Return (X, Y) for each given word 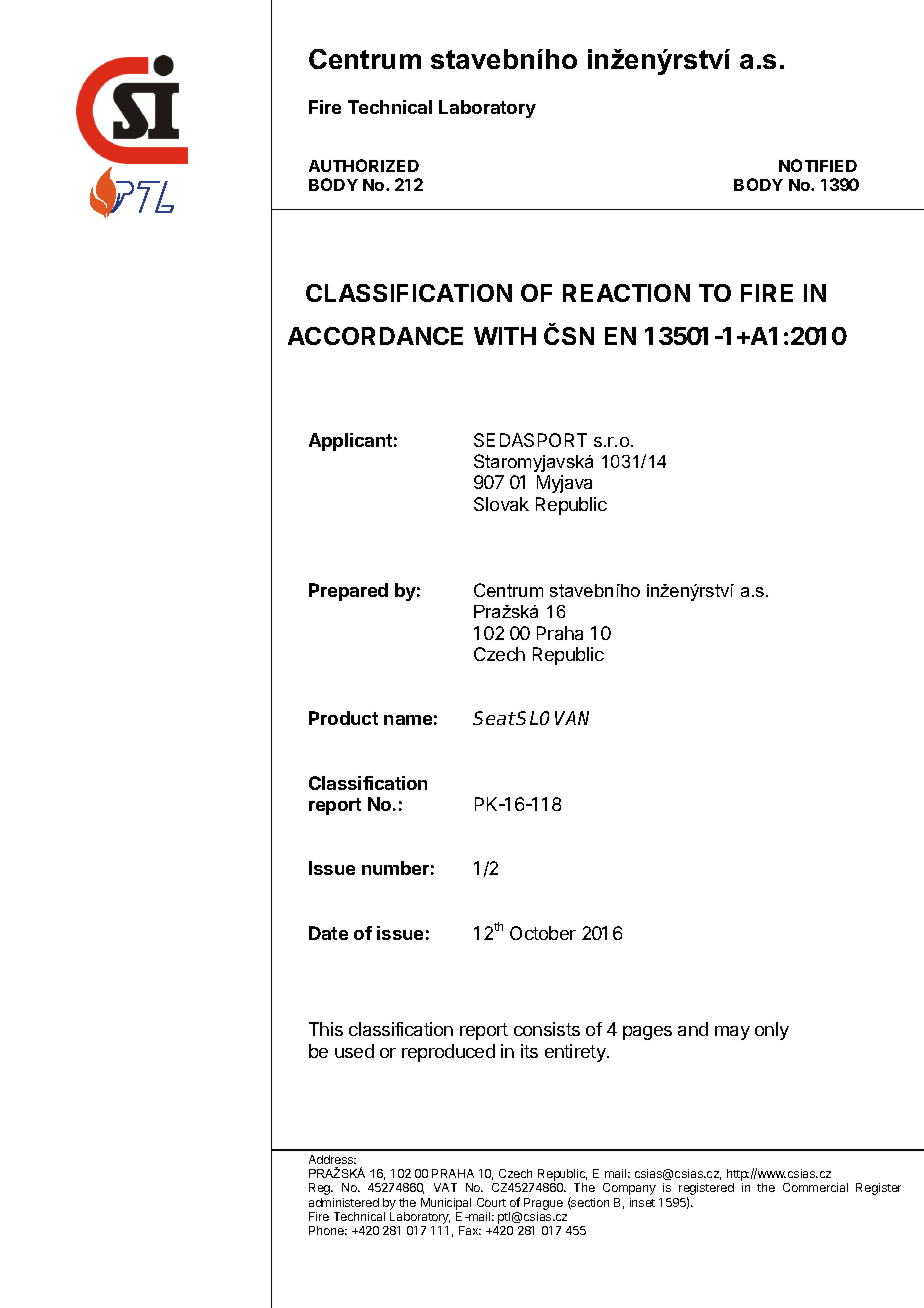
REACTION (626, 293)
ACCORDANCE (375, 336)
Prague (543, 1205)
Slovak (501, 504)
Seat (494, 718)
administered (344, 1202)
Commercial (815, 1187)
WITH (505, 336)
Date (328, 933)
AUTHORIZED (364, 165)
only (772, 1031)
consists (547, 1029)
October (543, 933)
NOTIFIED (818, 165)
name (408, 720)
